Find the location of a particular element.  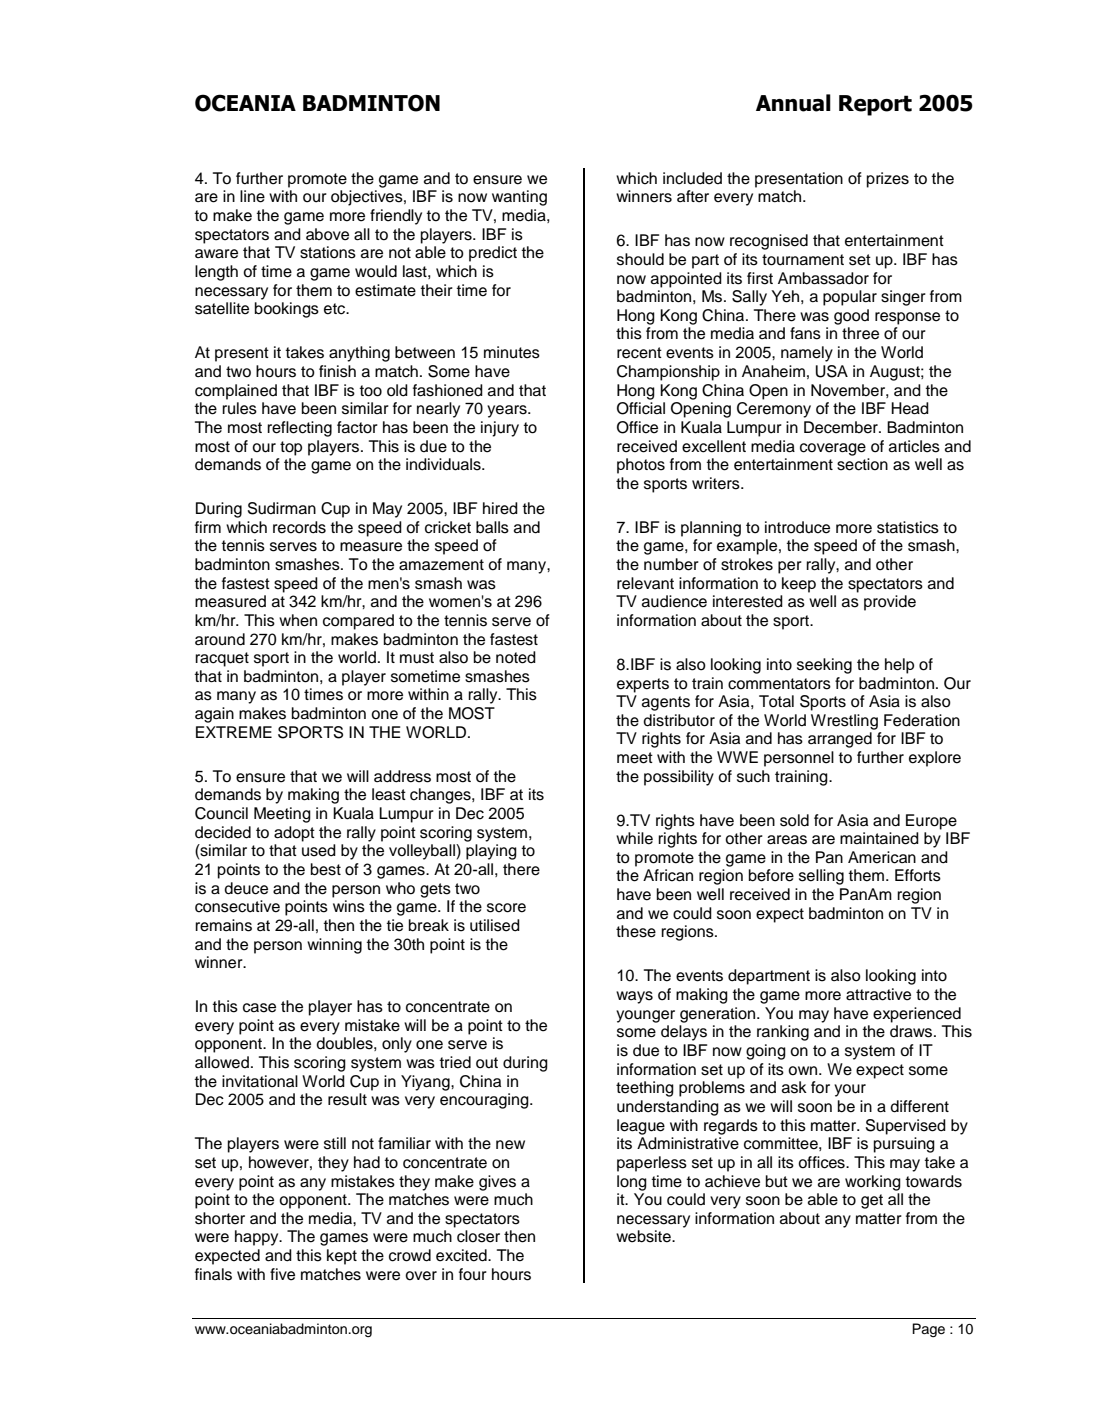

wanting is located at coordinates (519, 198).
